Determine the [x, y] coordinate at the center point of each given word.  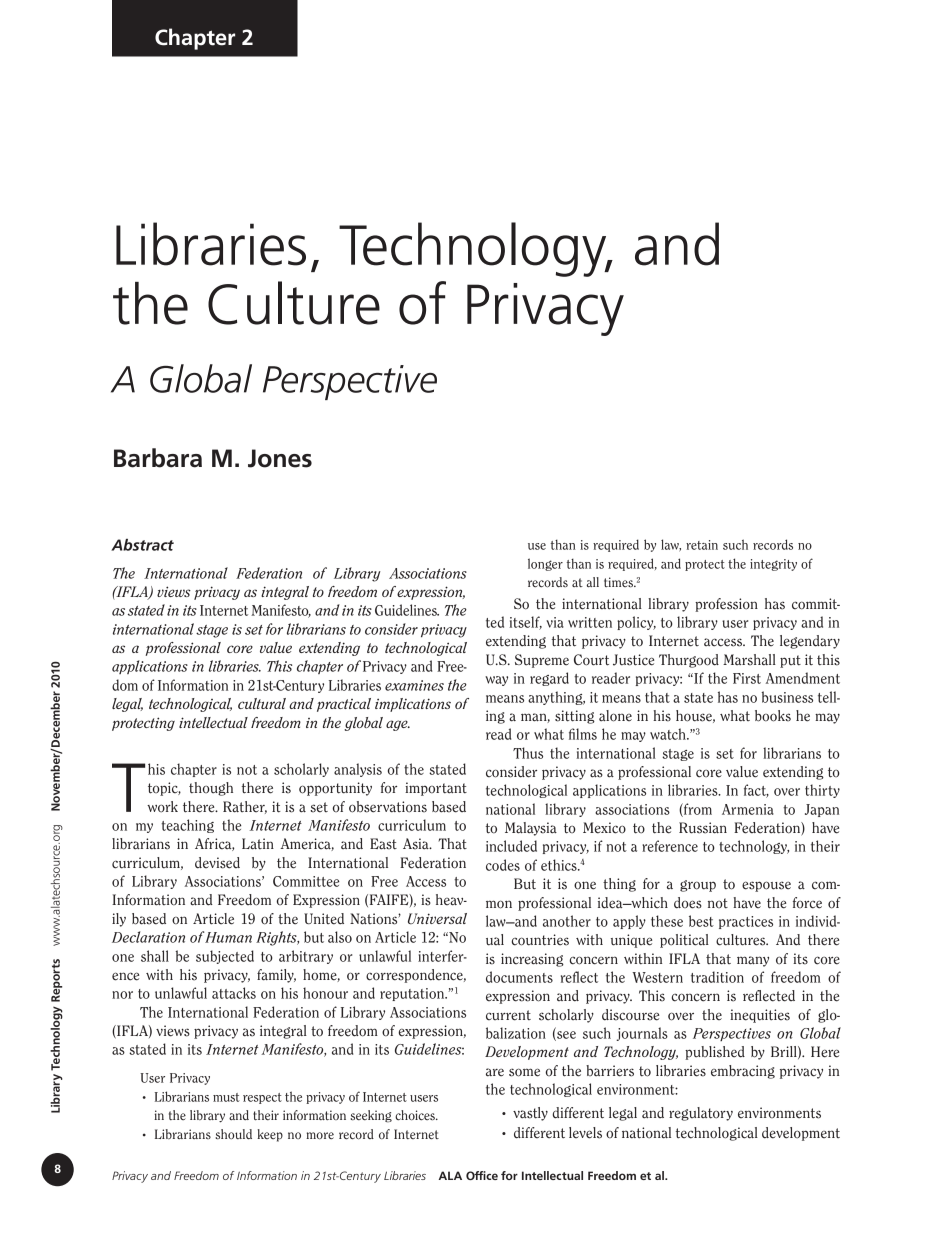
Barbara [158, 458]
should [233, 1134]
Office [482, 1175]
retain [702, 545]
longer [545, 564]
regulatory [701, 1114]
